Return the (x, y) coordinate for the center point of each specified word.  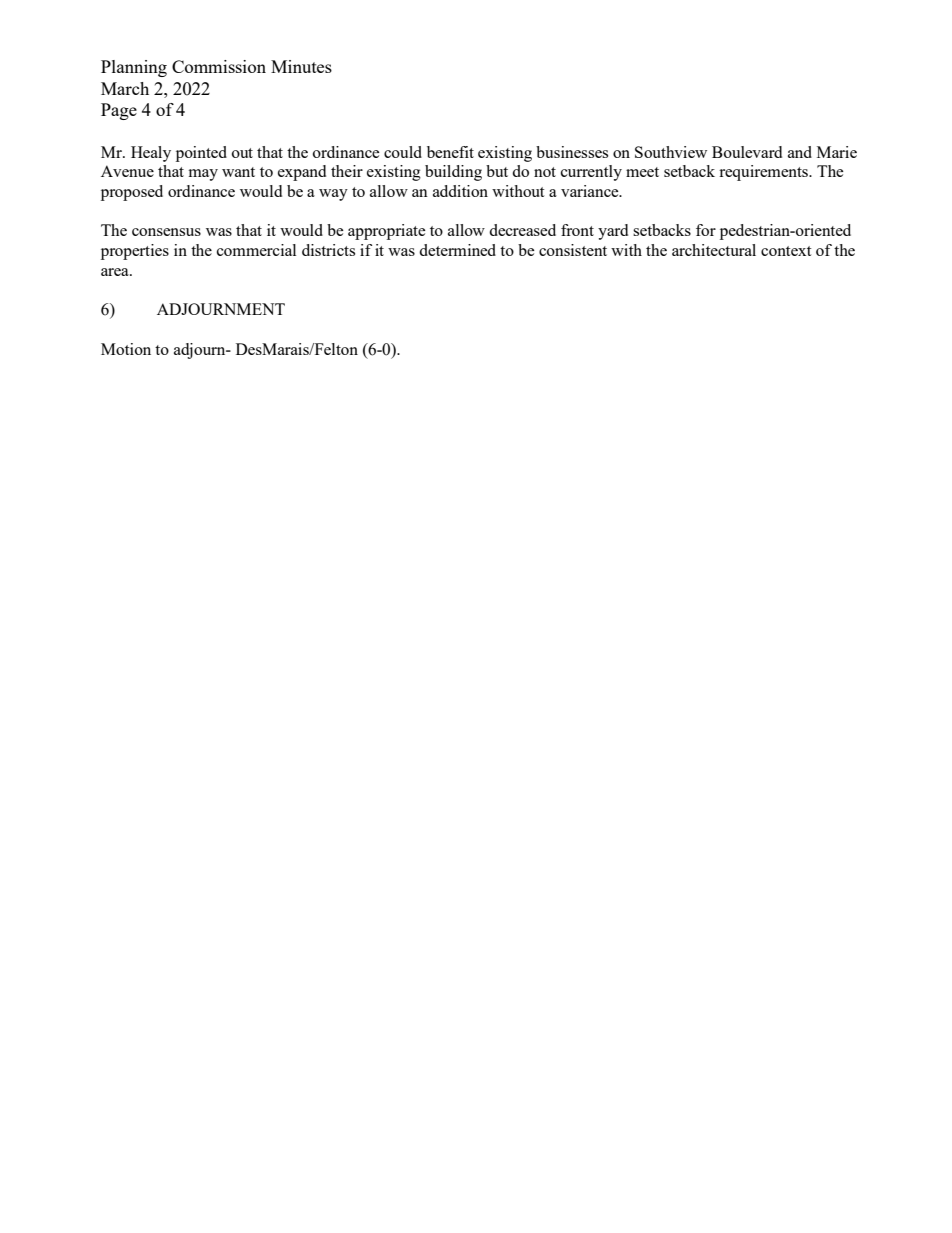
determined (457, 250)
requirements (764, 173)
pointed (201, 154)
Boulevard (747, 152)
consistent (573, 250)
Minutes (301, 66)
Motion (126, 349)
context (786, 251)
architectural (714, 250)
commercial (256, 250)
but (497, 171)
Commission (219, 66)
